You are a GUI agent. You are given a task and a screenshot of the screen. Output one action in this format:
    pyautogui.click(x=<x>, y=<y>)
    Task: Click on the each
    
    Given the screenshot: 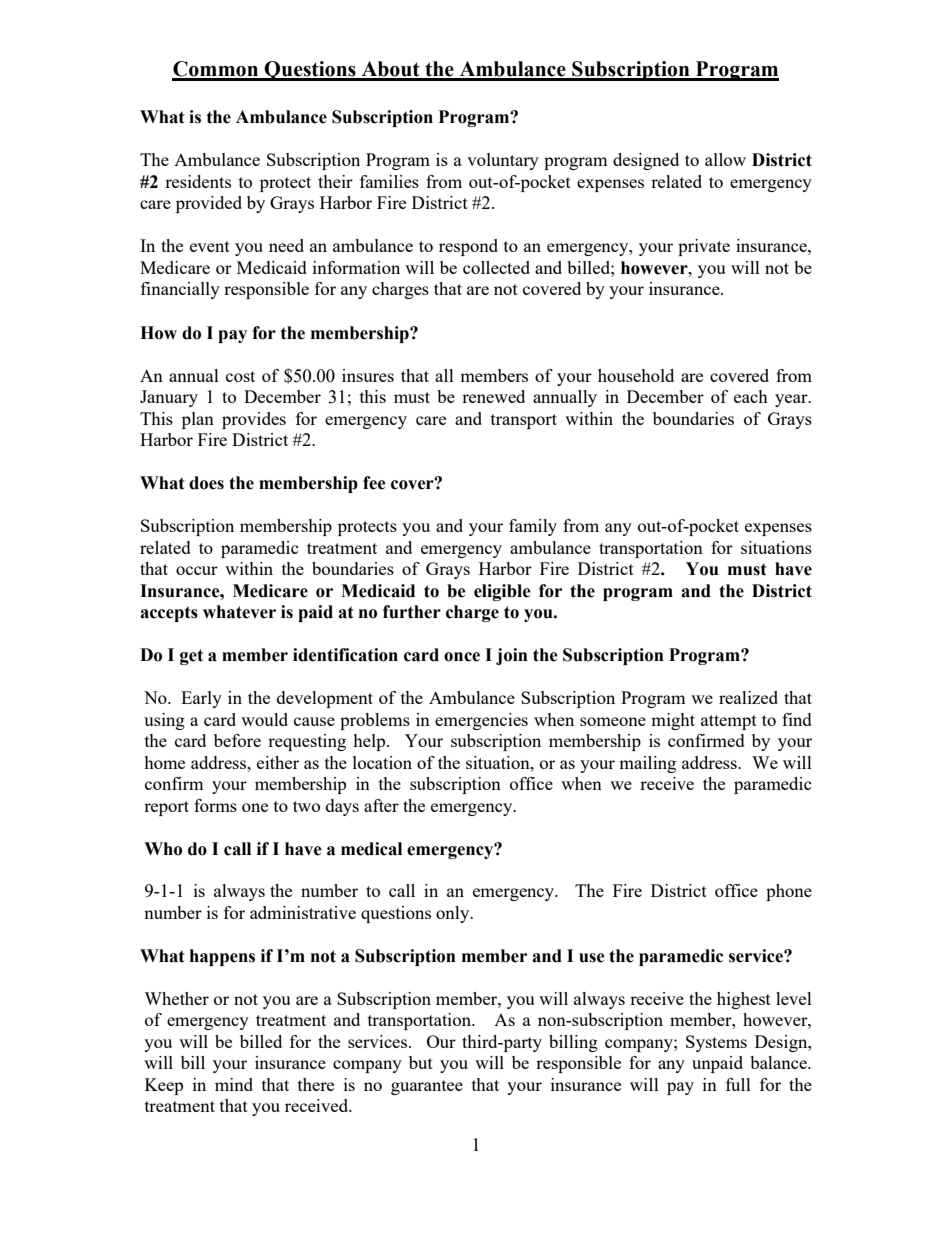 What is the action you would take?
    pyautogui.click(x=751, y=396)
